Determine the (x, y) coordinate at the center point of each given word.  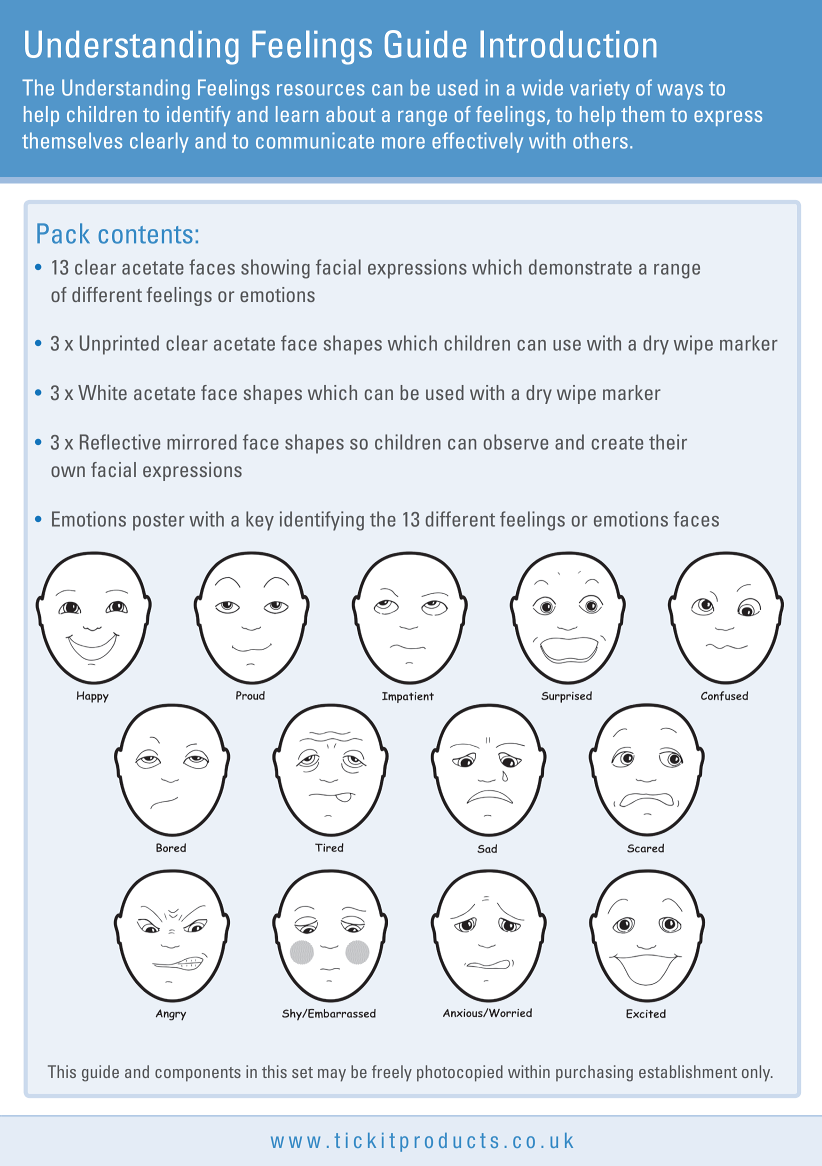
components (198, 1074)
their (668, 442)
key (260, 521)
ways (680, 92)
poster (159, 522)
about (350, 114)
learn (297, 114)
